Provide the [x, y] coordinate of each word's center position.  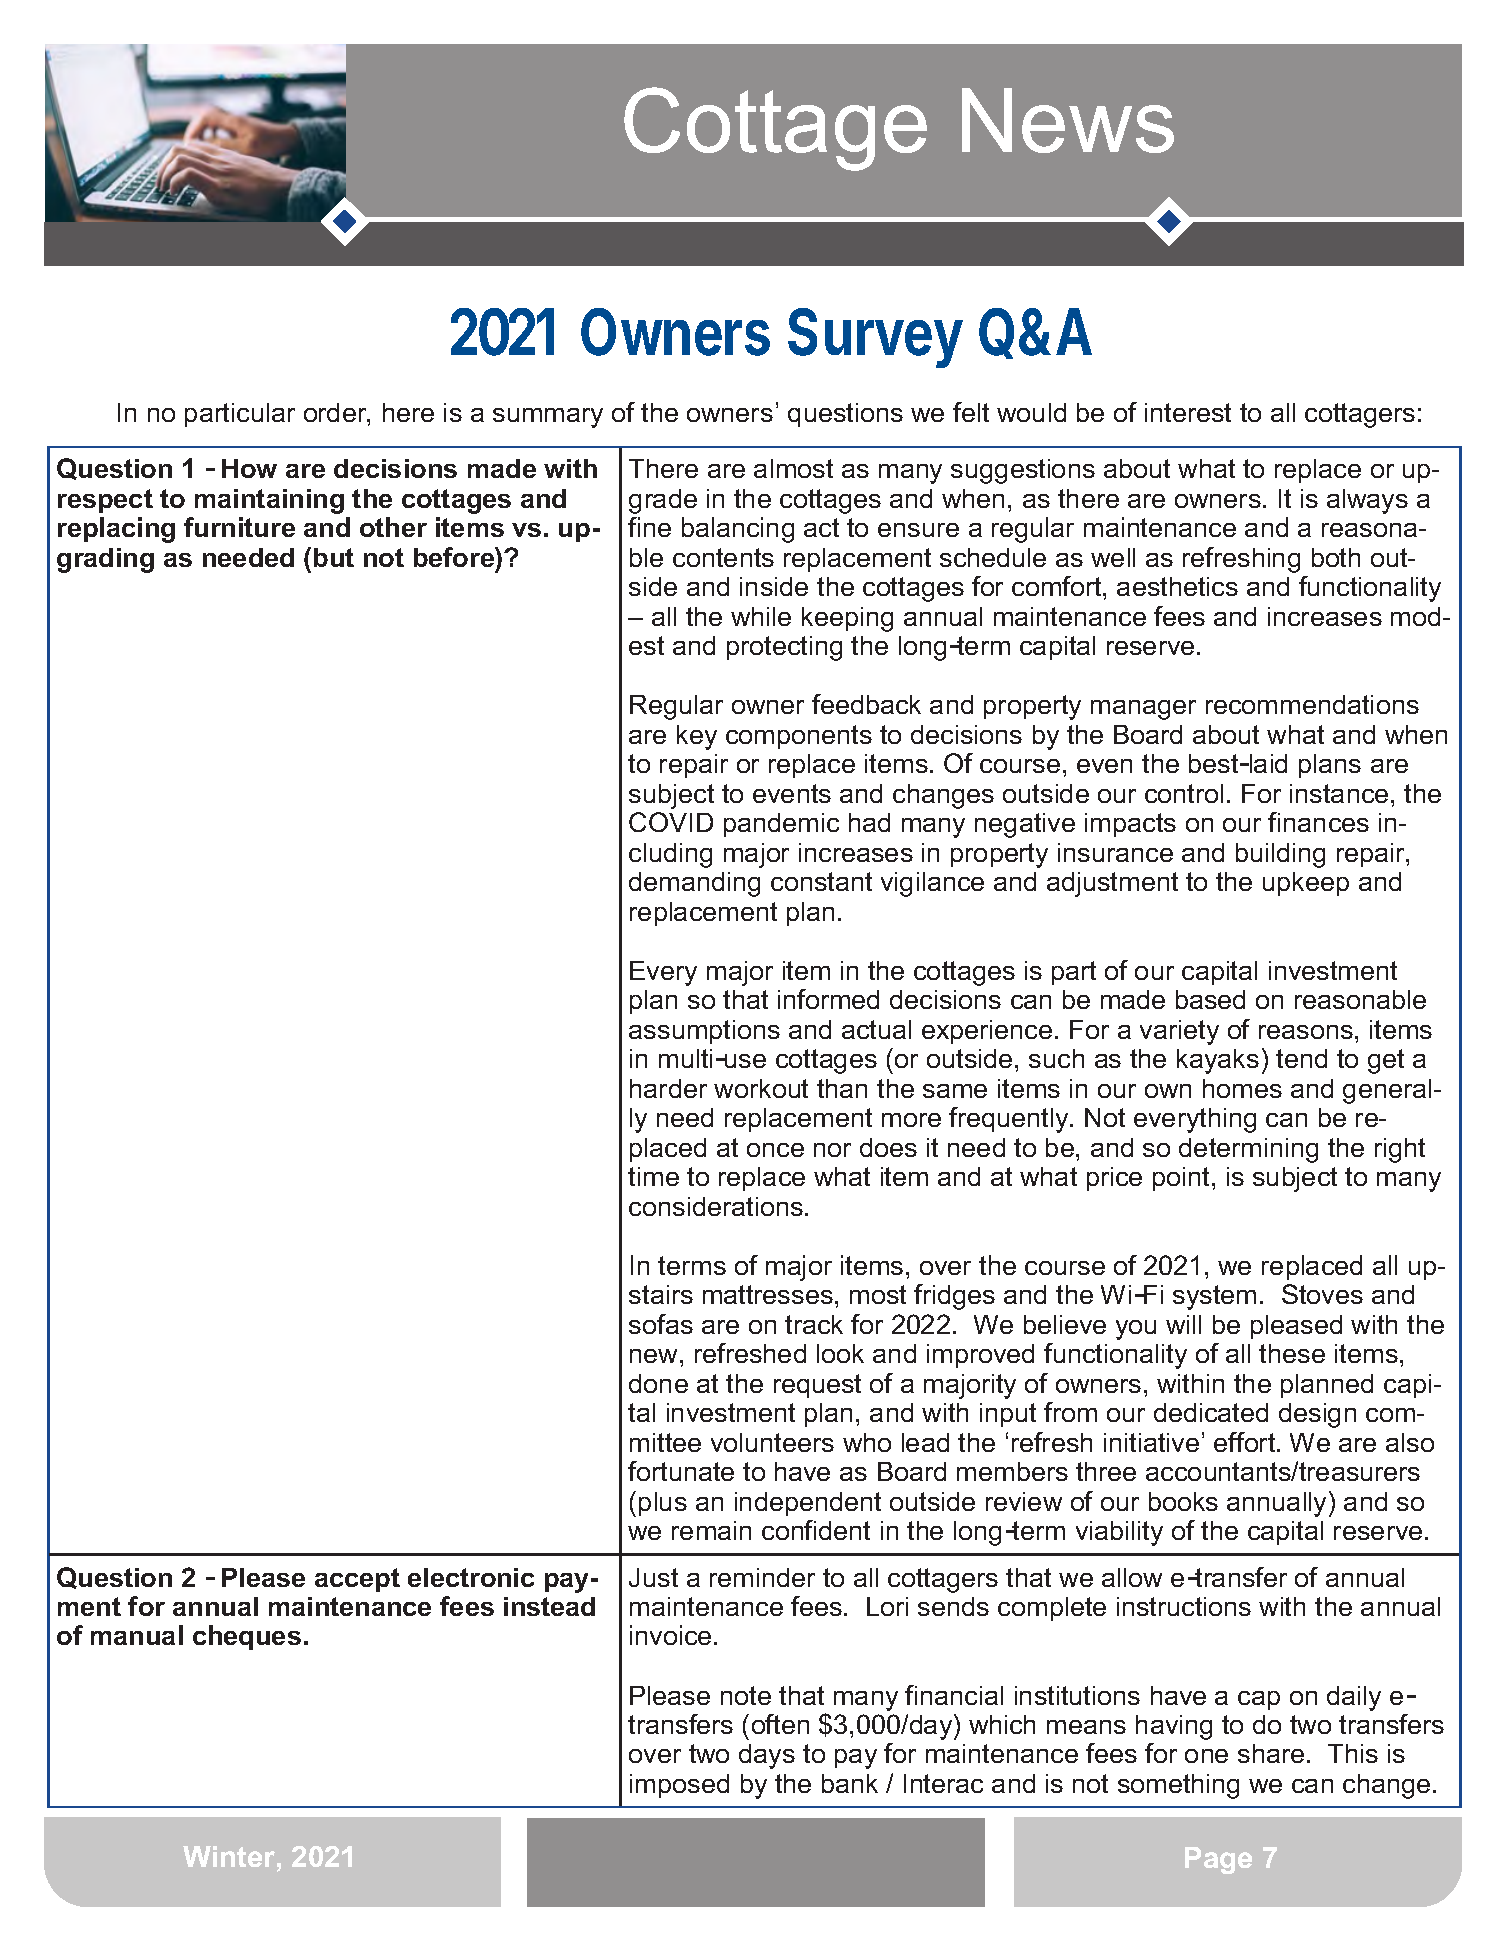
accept [357, 1580]
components [799, 737]
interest [1188, 412]
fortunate [681, 1471]
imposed [679, 1786]
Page [1218, 1860]
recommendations [1312, 704]
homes [1242, 1088]
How [249, 468]
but [334, 557]
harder [668, 1088]
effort [1246, 1442]
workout [761, 1088]
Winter [230, 1856]
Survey [875, 338]
